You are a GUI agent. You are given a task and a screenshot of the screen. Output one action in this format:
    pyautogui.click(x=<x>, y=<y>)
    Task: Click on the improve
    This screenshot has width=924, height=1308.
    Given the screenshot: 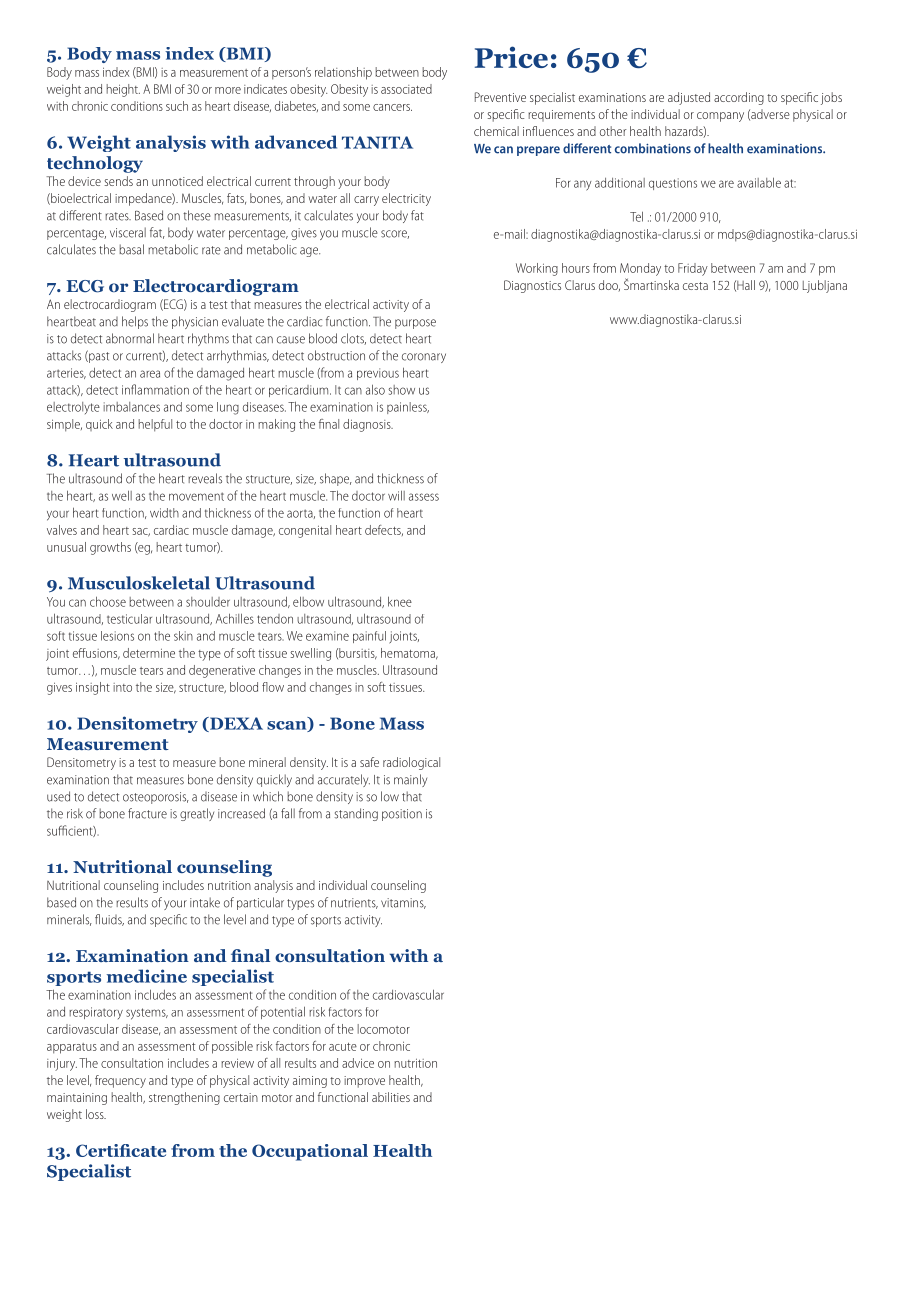 What is the action you would take?
    pyautogui.click(x=364, y=1082)
